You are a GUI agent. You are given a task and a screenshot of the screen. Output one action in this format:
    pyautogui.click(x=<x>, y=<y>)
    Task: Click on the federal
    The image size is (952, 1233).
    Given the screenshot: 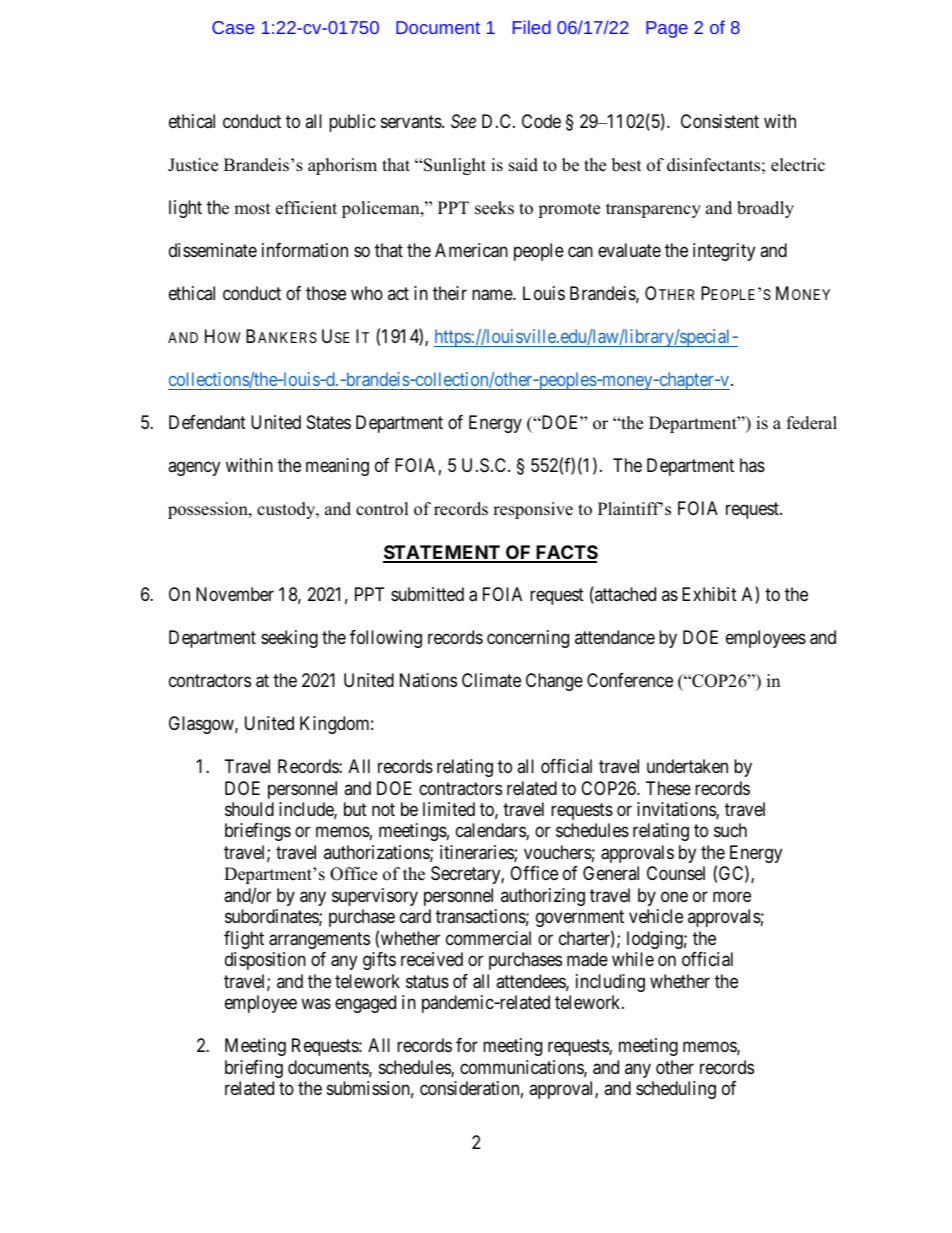 What is the action you would take?
    pyautogui.click(x=812, y=423)
